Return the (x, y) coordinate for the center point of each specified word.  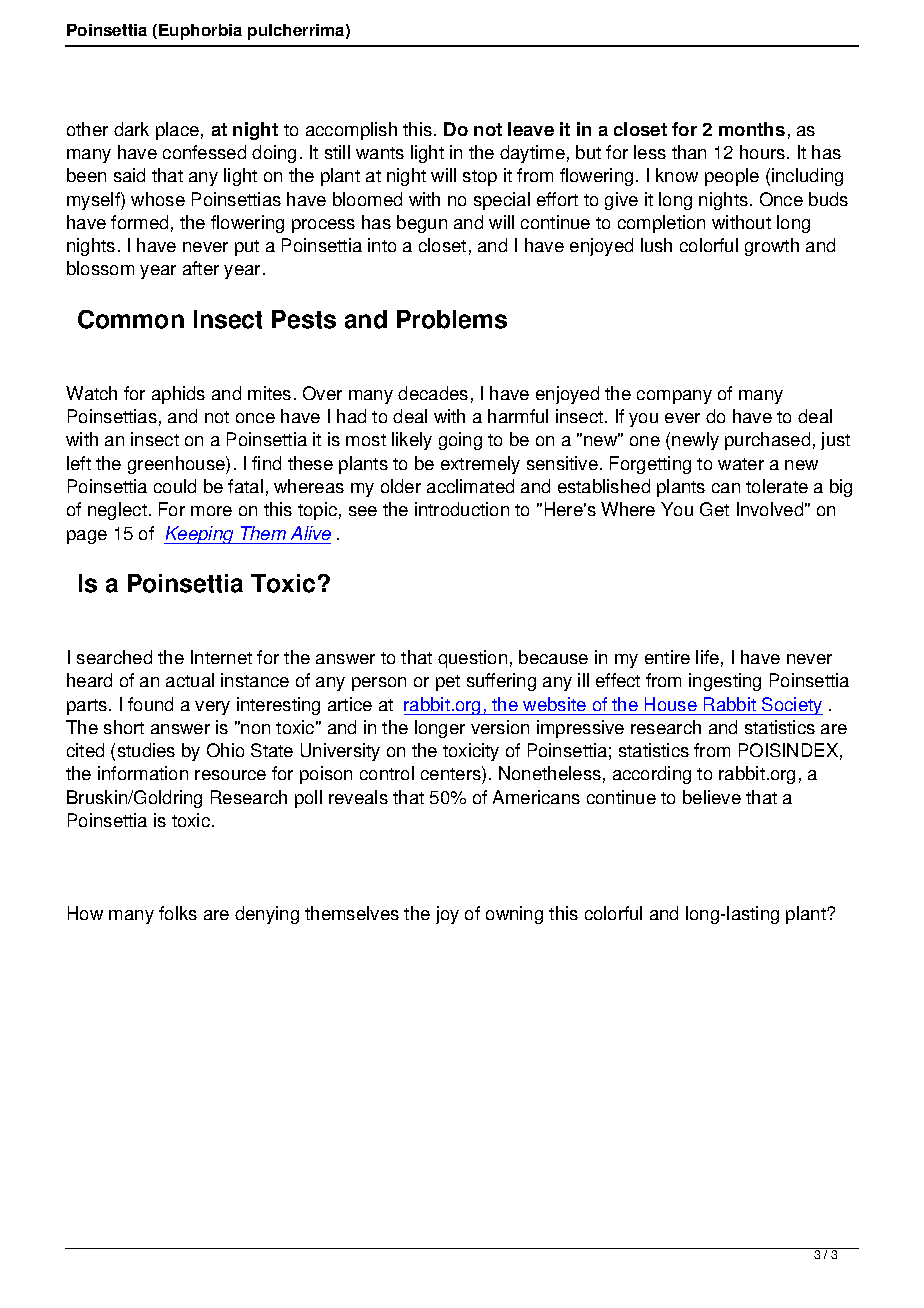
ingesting (725, 682)
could (175, 486)
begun (422, 224)
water (741, 464)
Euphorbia (200, 32)
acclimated (470, 486)
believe (712, 797)
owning (514, 915)
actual (190, 680)
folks (178, 913)
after (201, 268)
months (752, 129)
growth (772, 247)
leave (531, 129)
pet (448, 683)
